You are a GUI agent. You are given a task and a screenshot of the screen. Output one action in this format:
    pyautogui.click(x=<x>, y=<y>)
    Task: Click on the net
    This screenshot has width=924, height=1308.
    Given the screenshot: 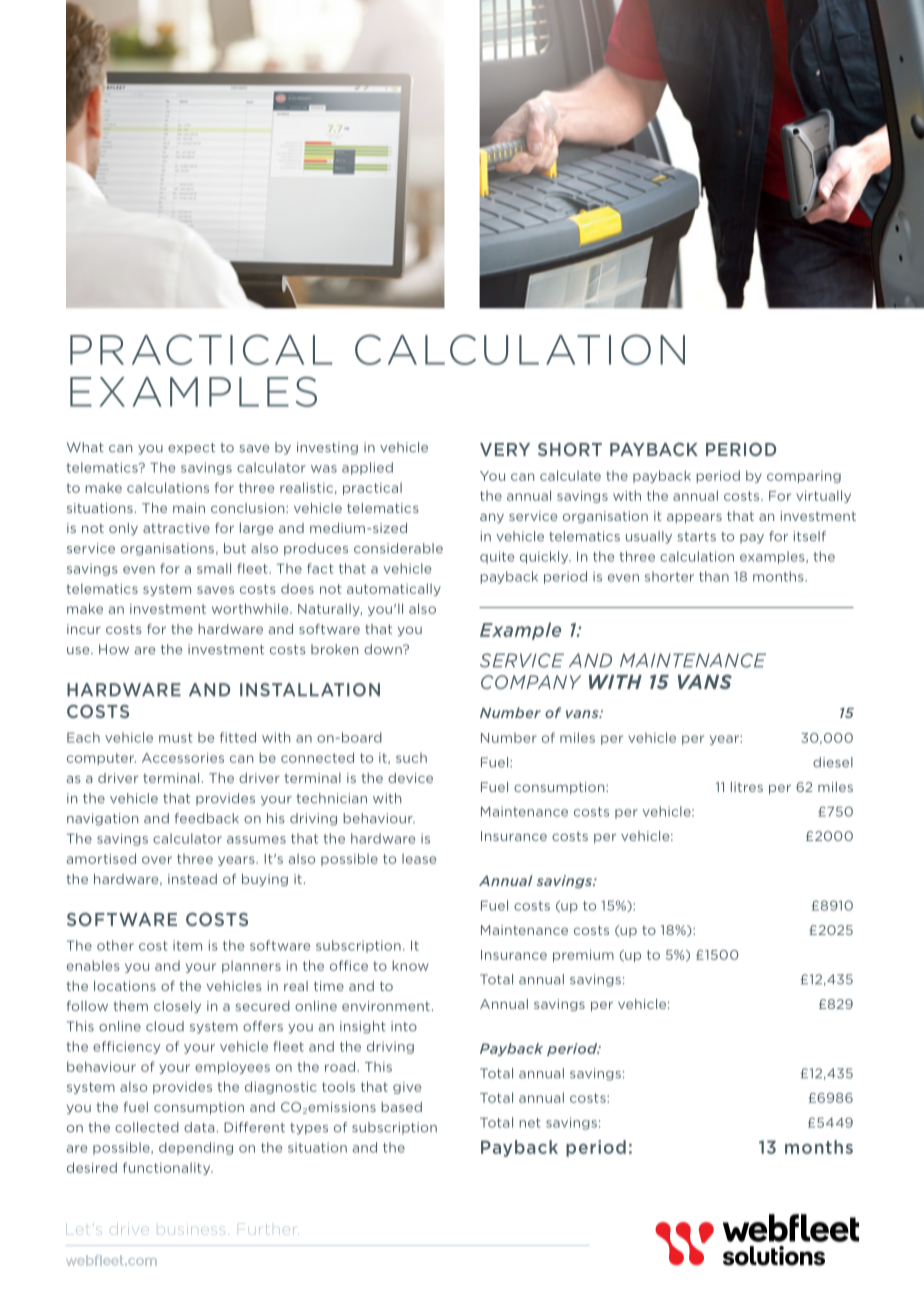 What is the action you would take?
    pyautogui.click(x=530, y=1123)
